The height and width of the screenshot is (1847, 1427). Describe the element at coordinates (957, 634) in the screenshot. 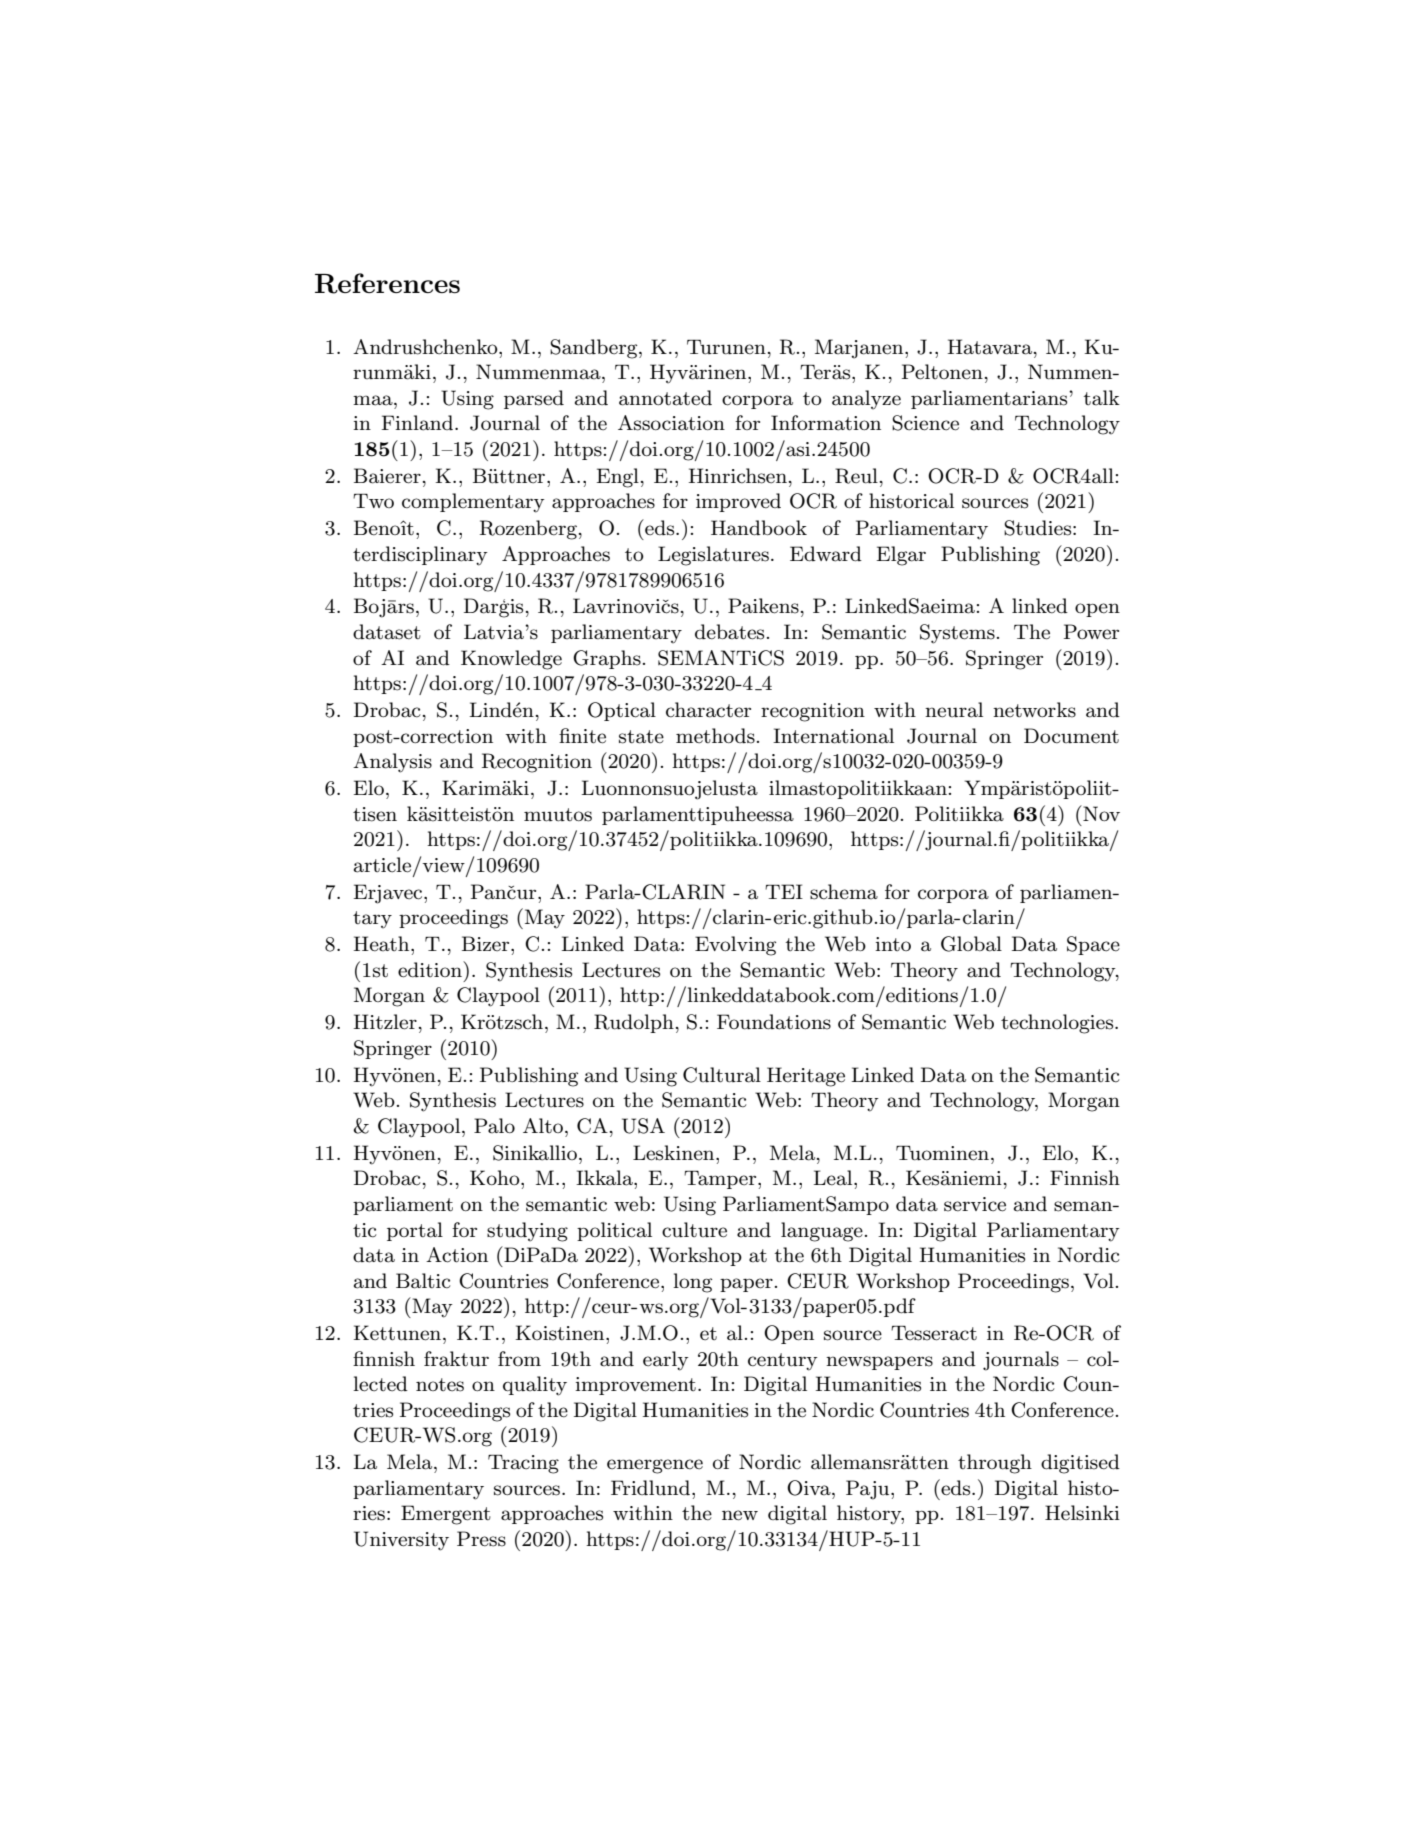

I see `Systems` at that location.
